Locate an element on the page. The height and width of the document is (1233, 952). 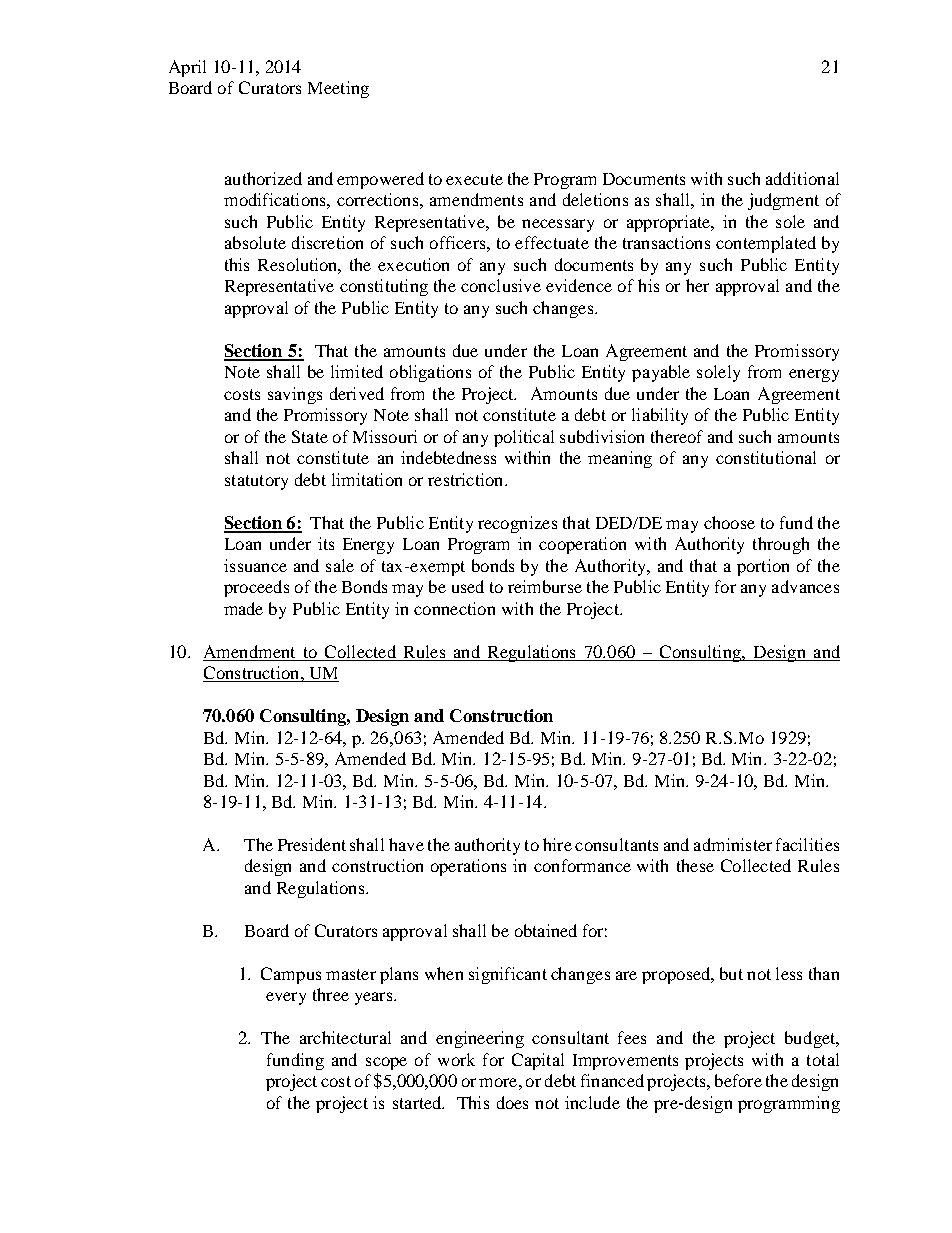
Capital is located at coordinates (538, 1061).
